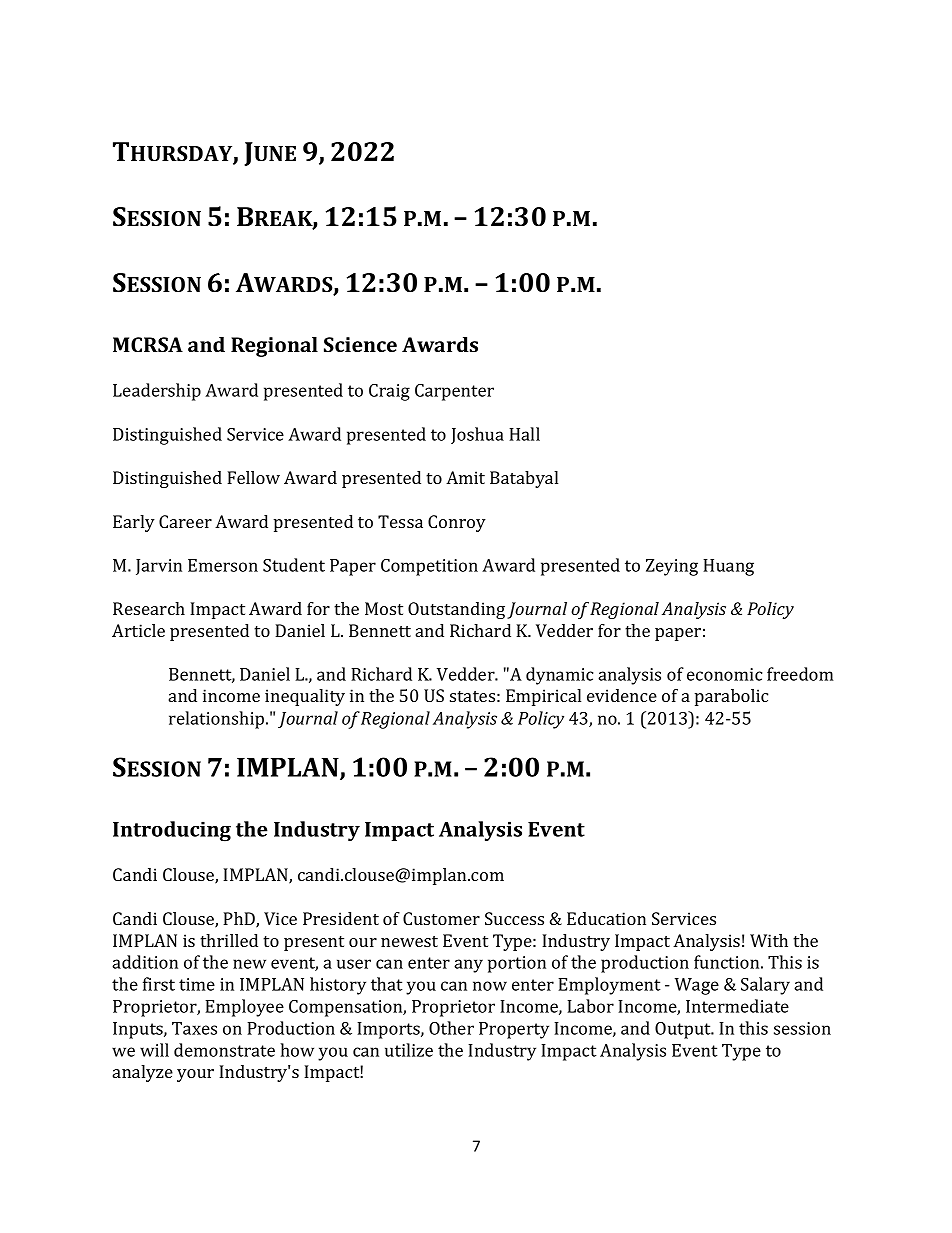  I want to click on Leadership, so click(157, 392).
